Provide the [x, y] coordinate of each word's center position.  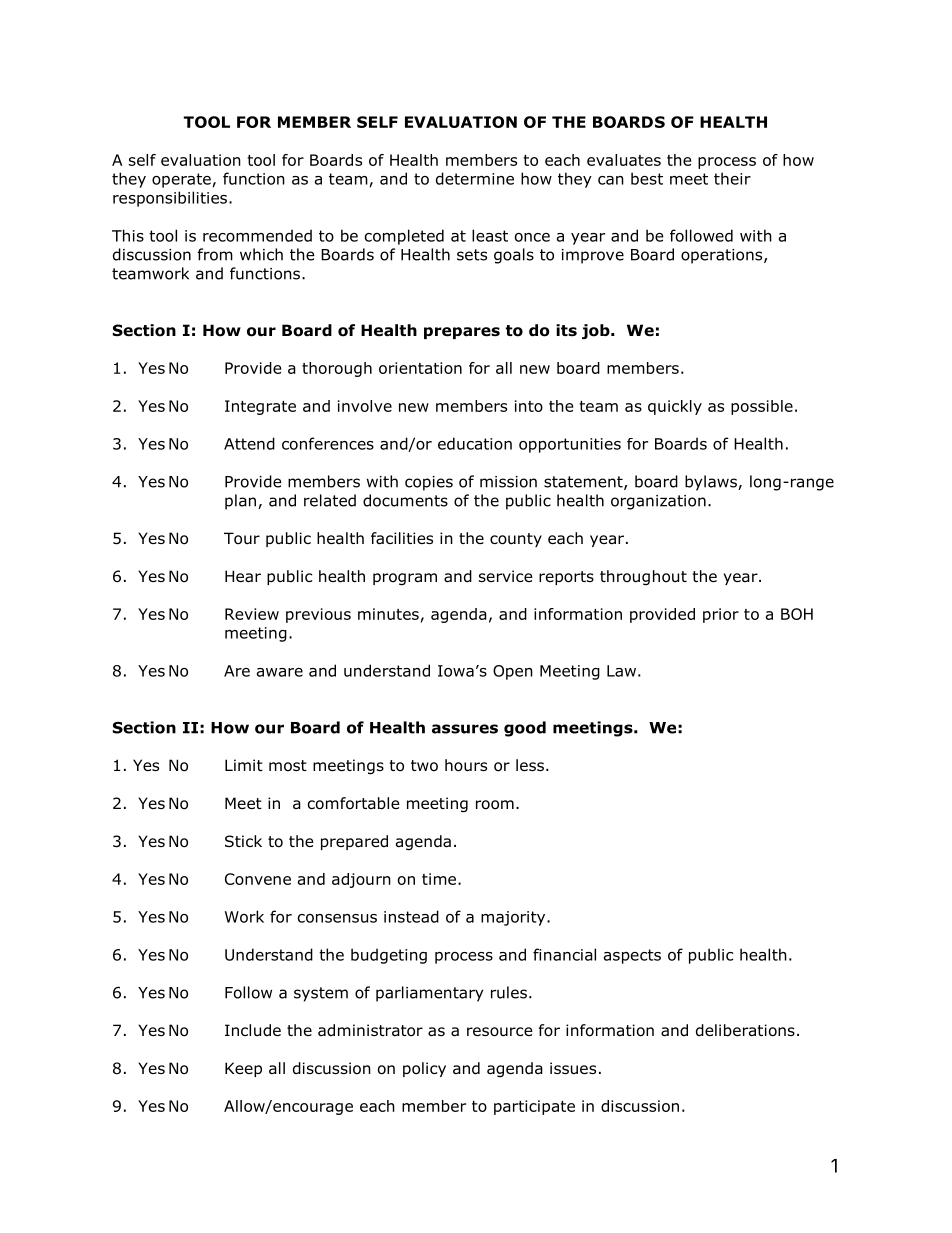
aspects [632, 956]
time [439, 879]
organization [658, 502]
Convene [258, 879]
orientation [420, 368]
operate [181, 180]
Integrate [260, 407]
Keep [243, 1069]
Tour [242, 538]
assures [465, 729]
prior [721, 615]
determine [475, 178]
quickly [675, 407]
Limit [244, 765]
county [516, 540]
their [732, 178]
